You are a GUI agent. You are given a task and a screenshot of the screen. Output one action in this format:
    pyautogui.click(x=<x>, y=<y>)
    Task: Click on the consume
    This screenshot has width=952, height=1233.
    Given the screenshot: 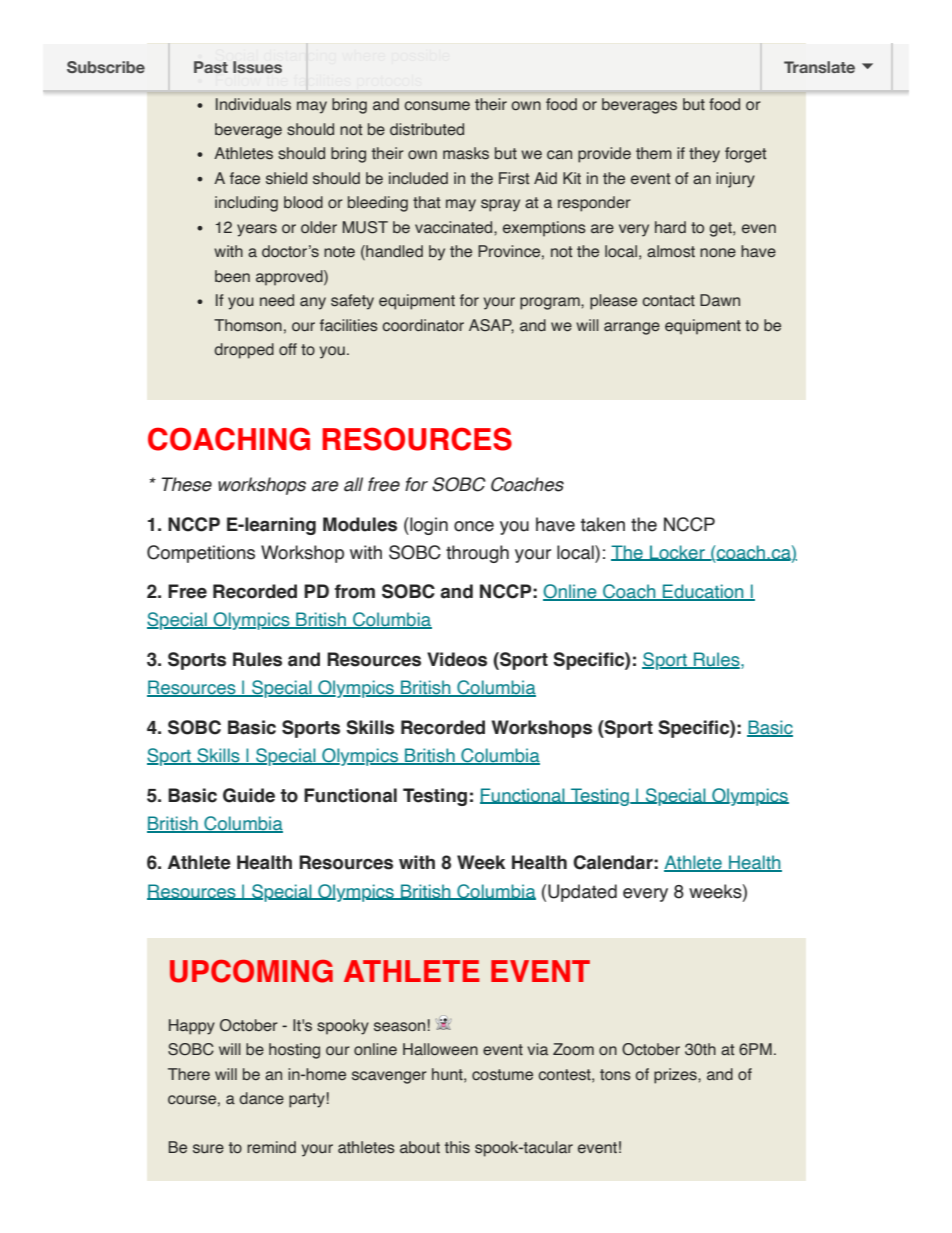 What is the action you would take?
    pyautogui.click(x=437, y=106)
